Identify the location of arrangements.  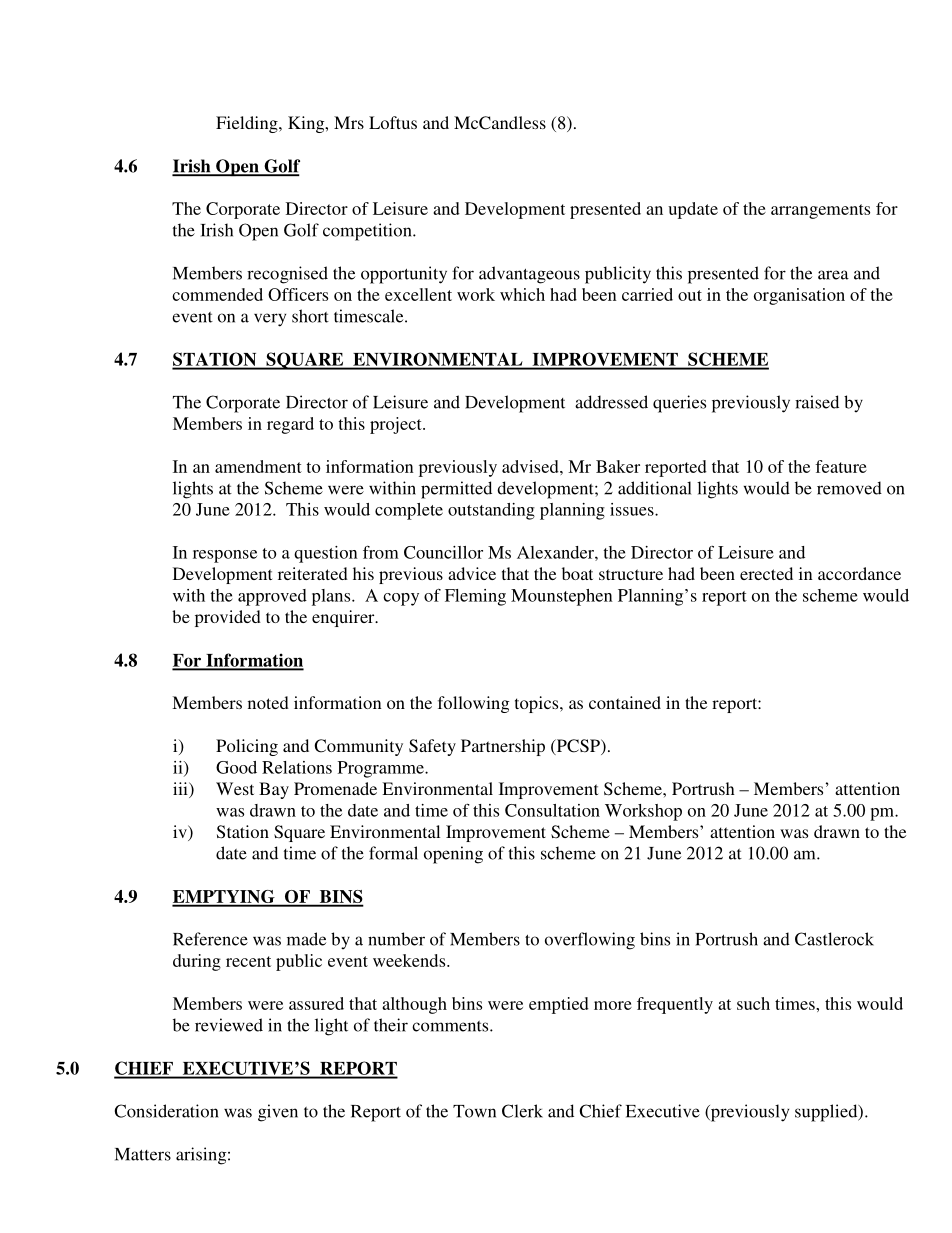
(820, 211).
